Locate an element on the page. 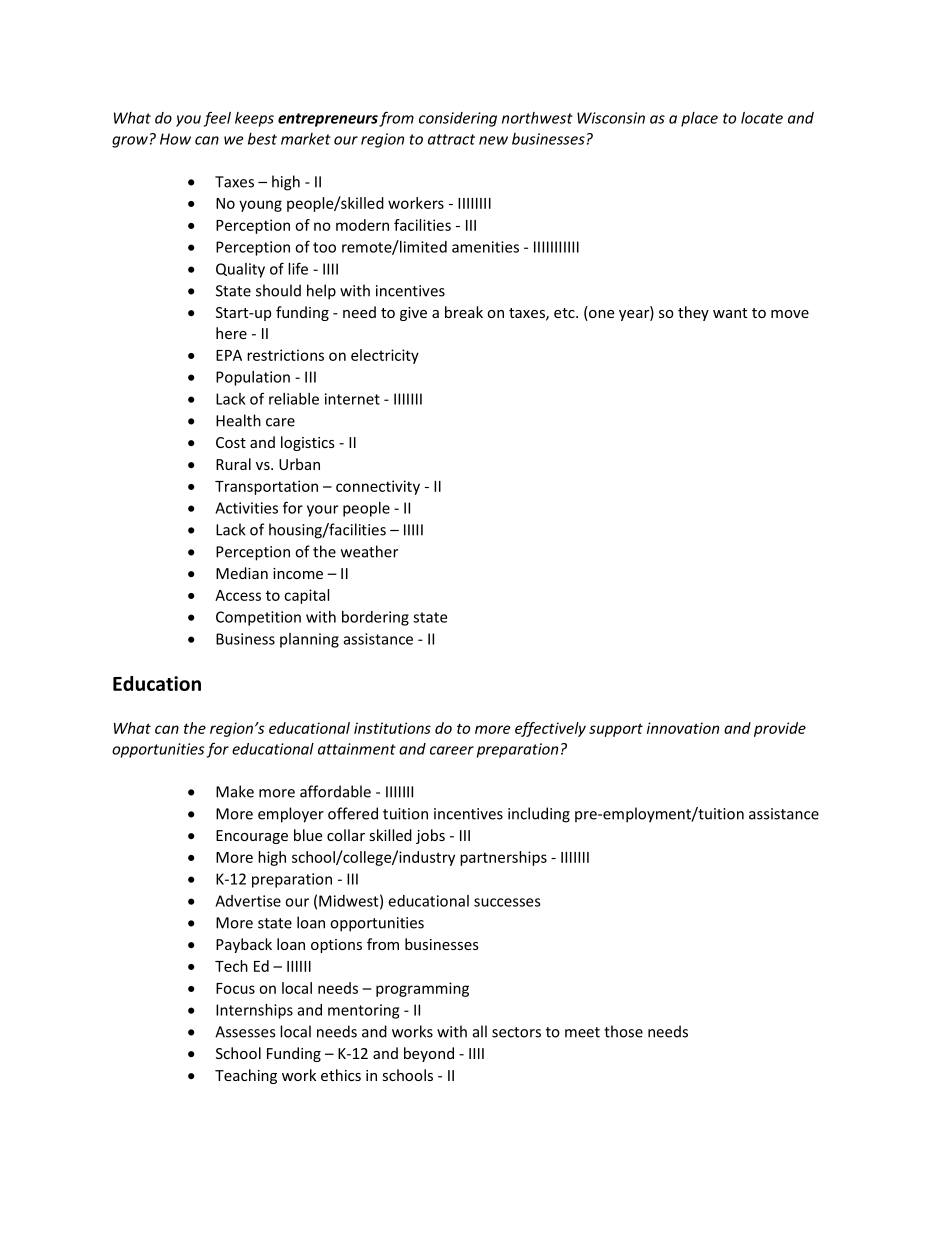 This page has width=952, height=1233. attract is located at coordinates (451, 139).
